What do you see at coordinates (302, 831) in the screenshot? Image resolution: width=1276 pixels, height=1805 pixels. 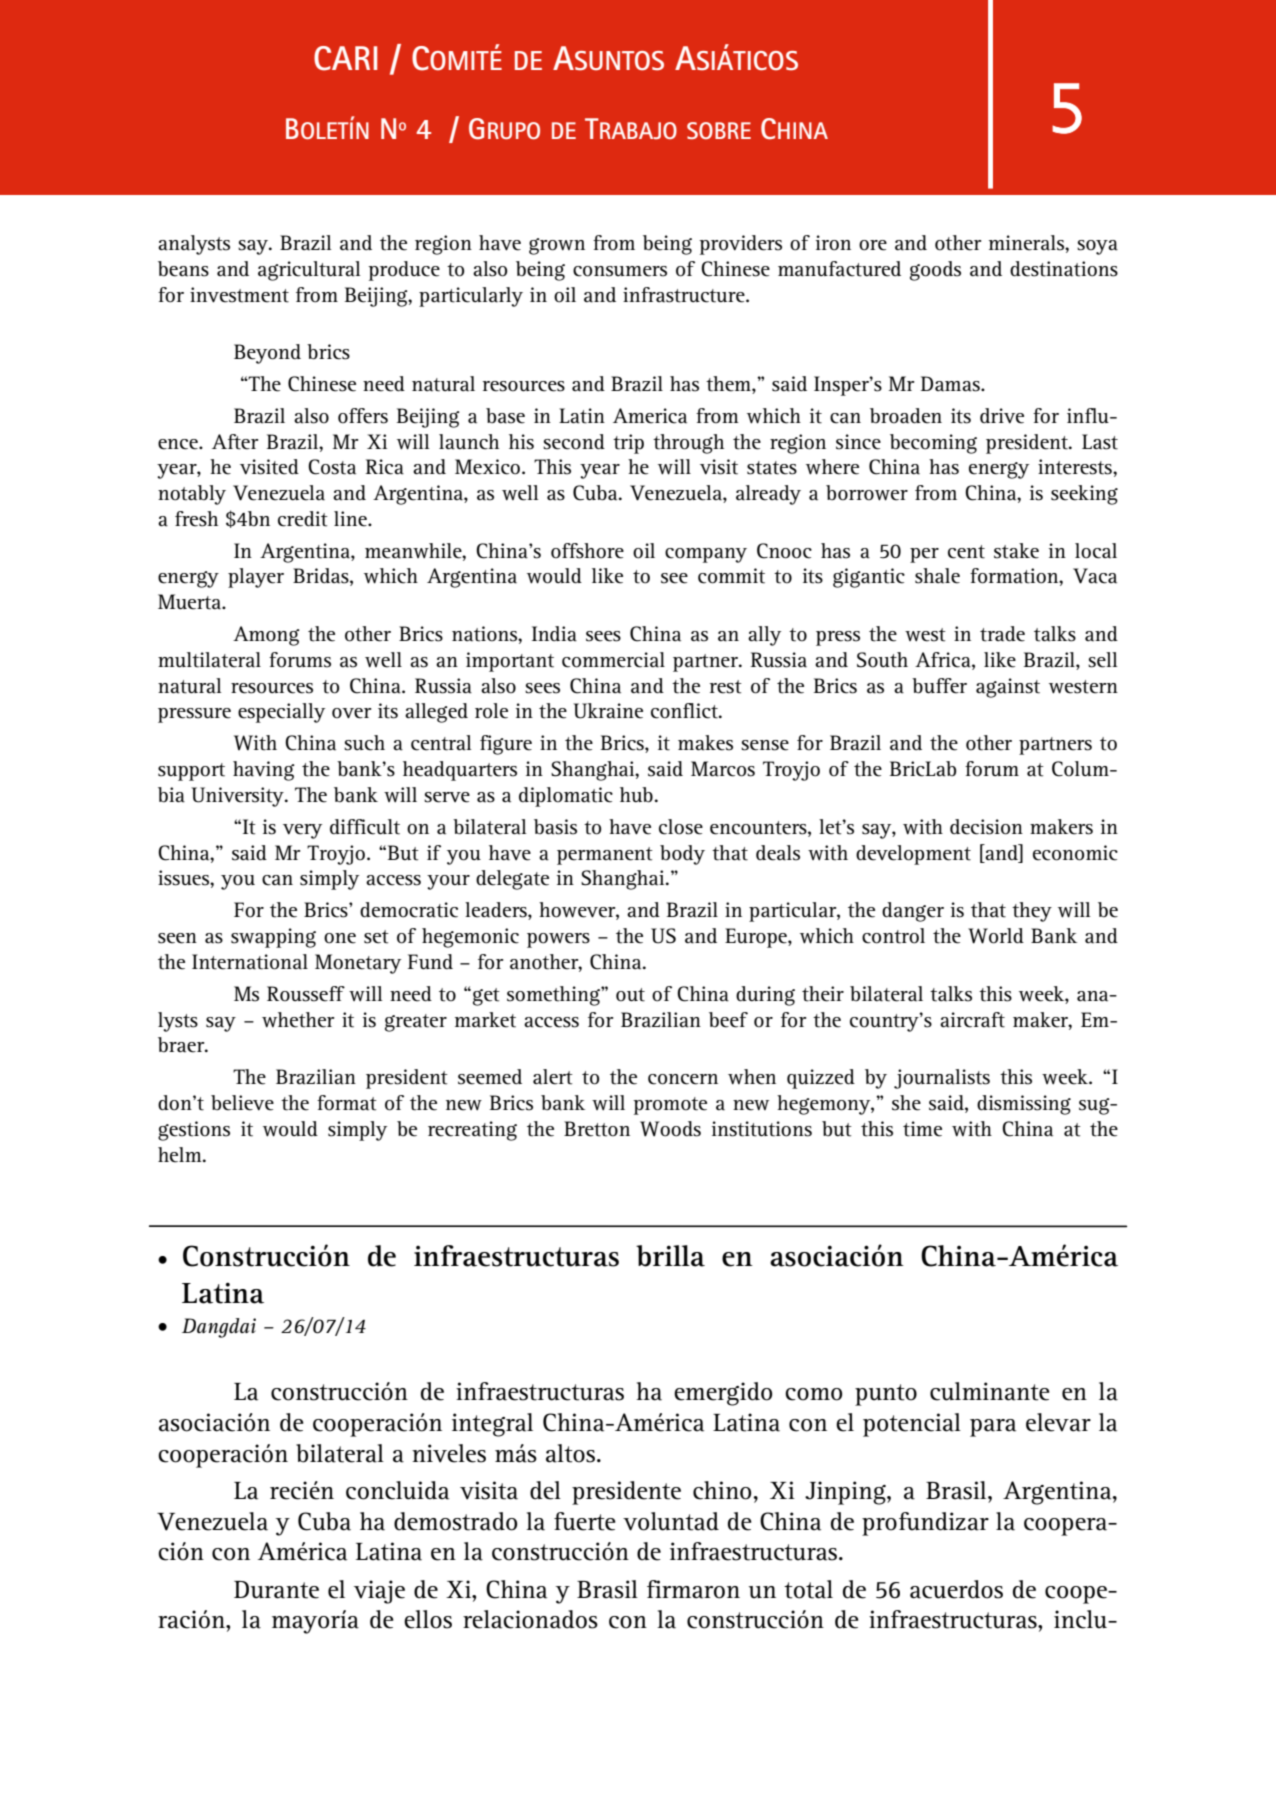 I see `very` at bounding box center [302, 831].
